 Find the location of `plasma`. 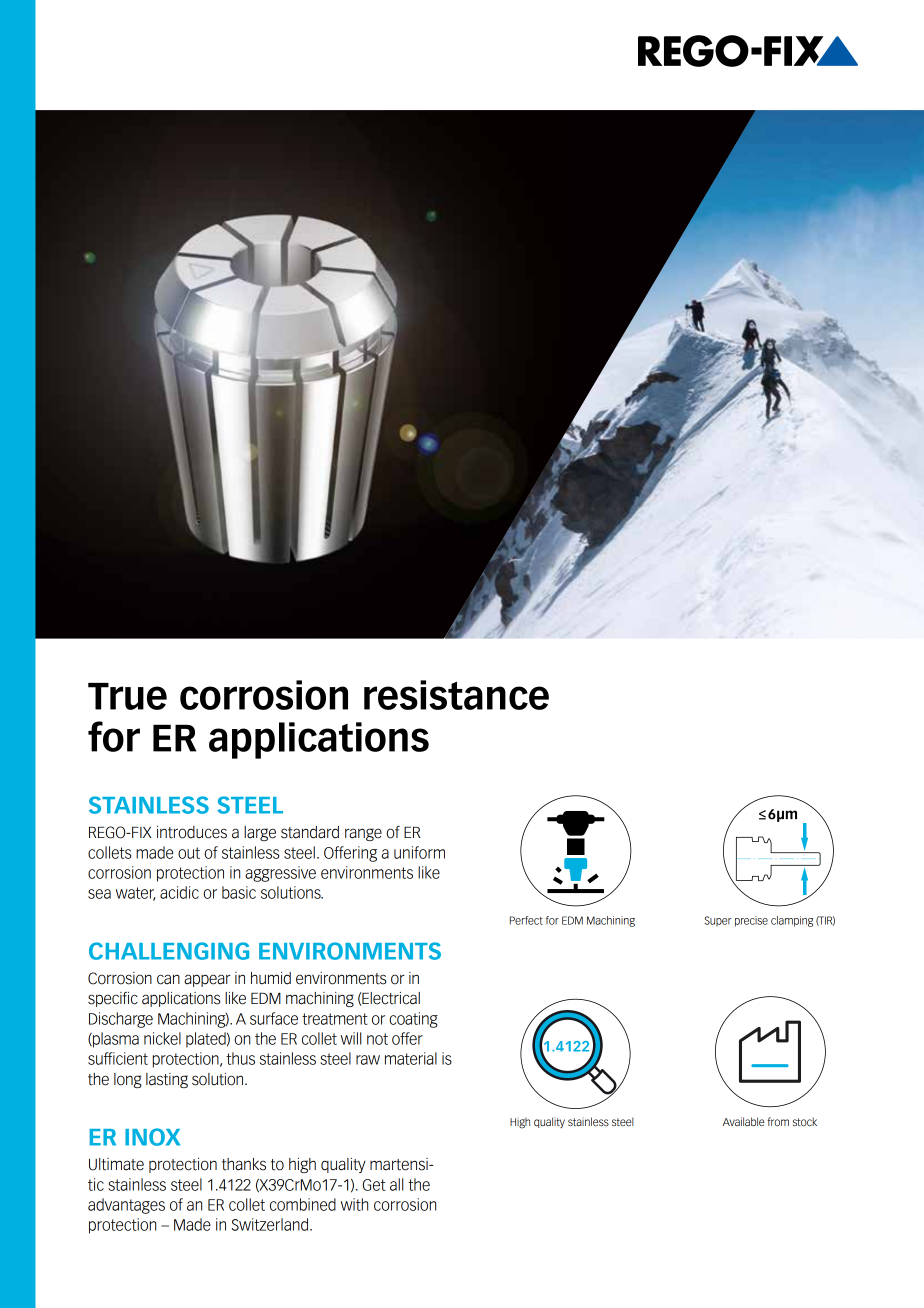

plasma is located at coordinates (115, 1040).
